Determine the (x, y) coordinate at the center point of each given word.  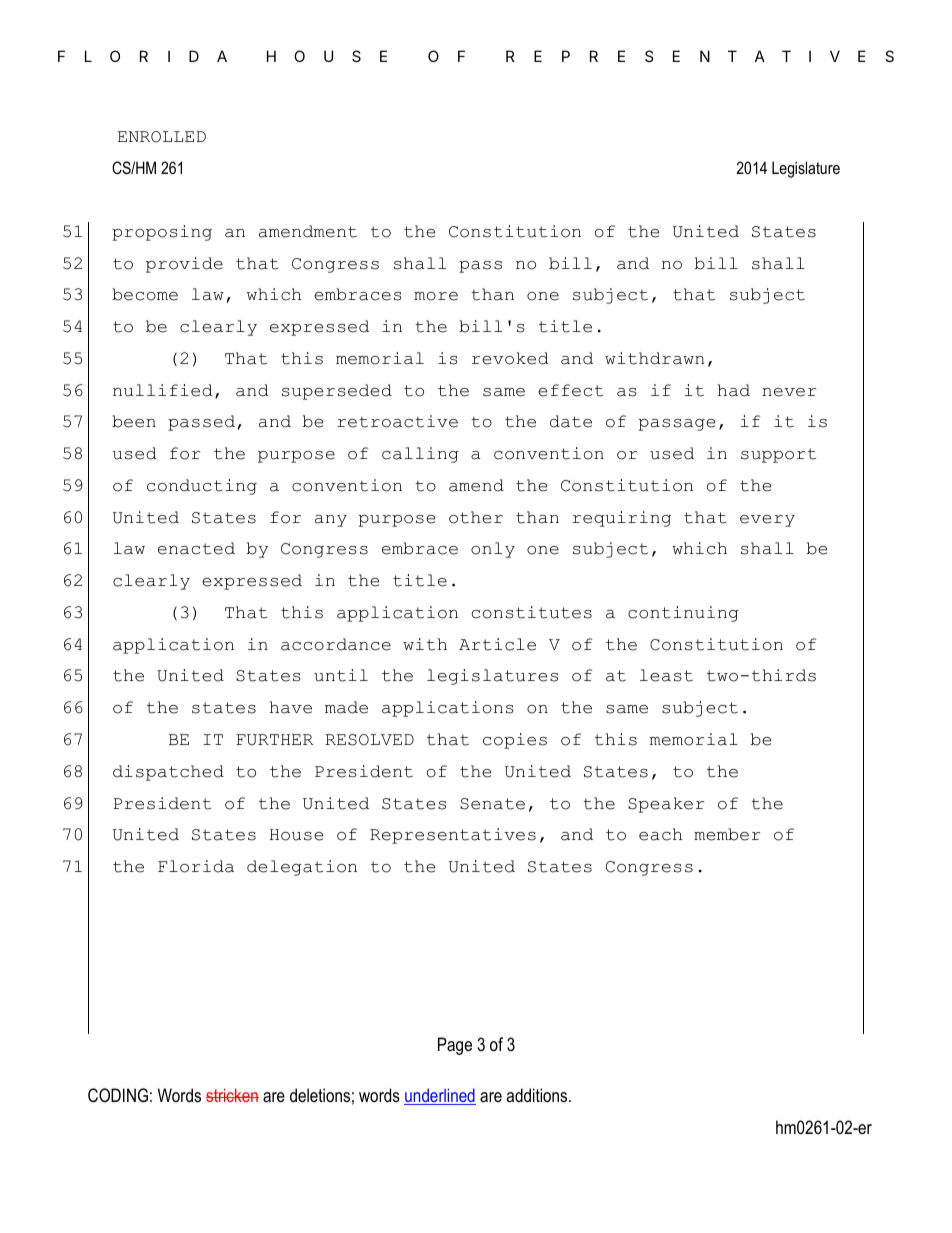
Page (455, 1046)
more (436, 296)
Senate (492, 804)
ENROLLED (162, 137)
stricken (232, 1095)
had (734, 390)
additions (538, 1095)
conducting (202, 487)
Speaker (666, 805)
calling (420, 455)
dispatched (168, 773)
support (778, 455)
